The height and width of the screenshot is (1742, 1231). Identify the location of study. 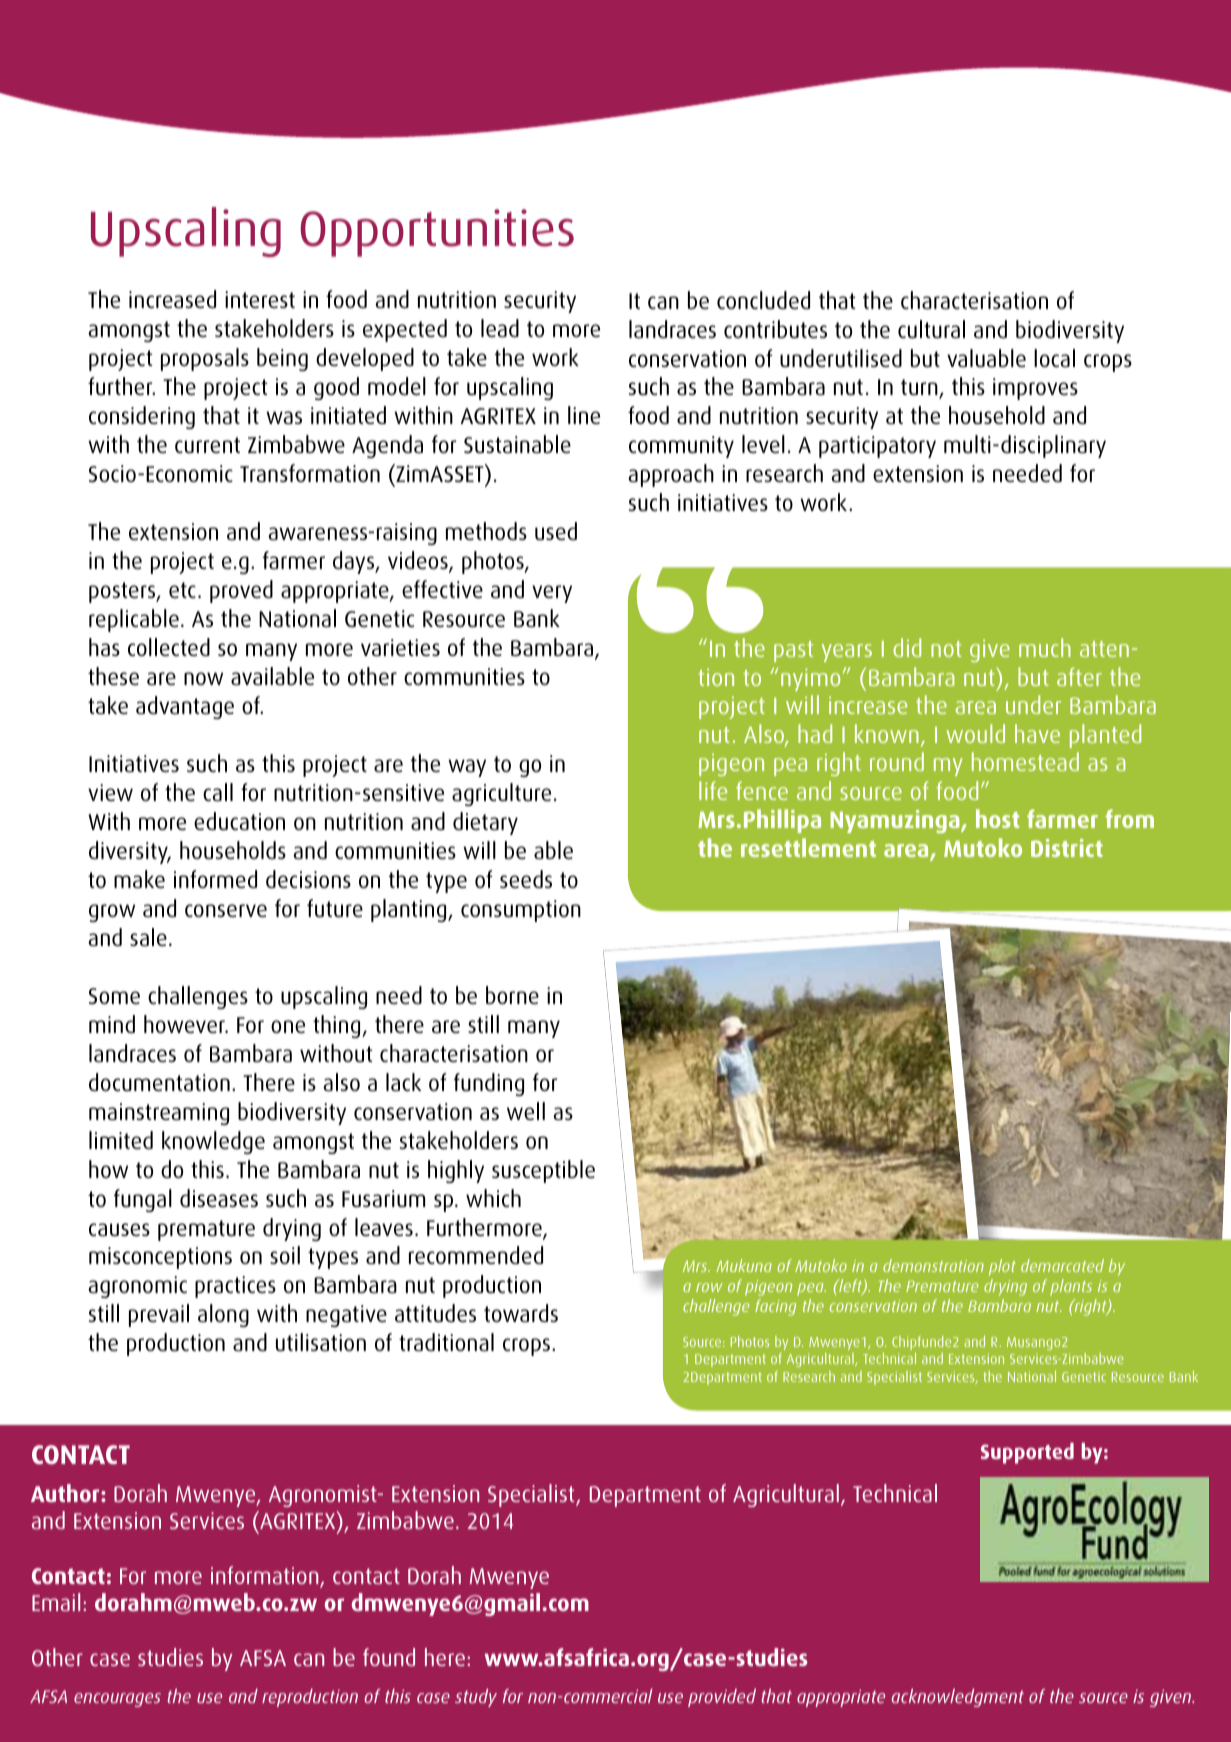
(476, 1698).
